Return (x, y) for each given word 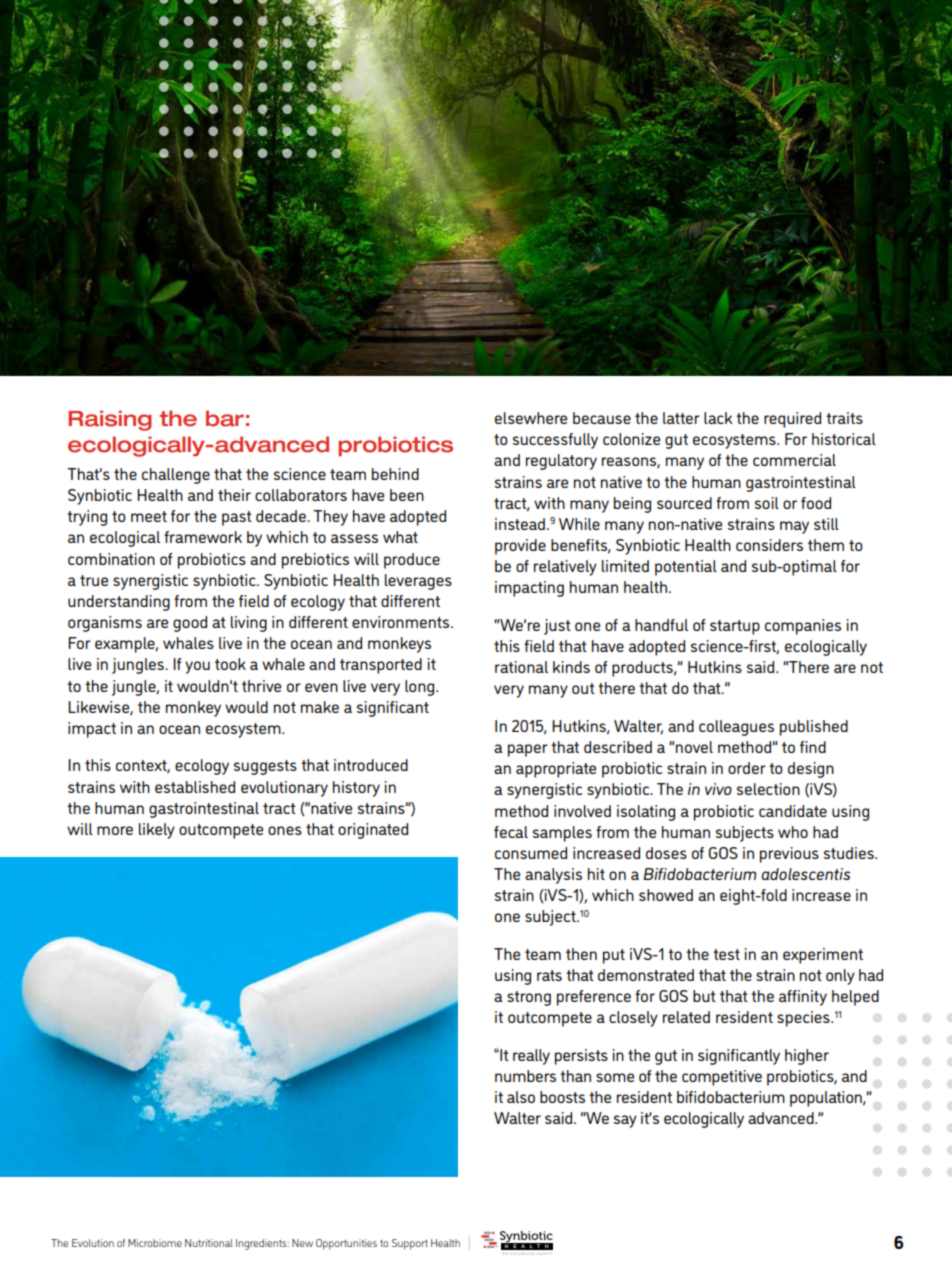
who (793, 832)
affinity (803, 998)
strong (529, 998)
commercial (794, 460)
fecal (511, 832)
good (190, 624)
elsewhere (531, 418)
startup (735, 627)
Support (410, 1244)
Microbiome (155, 1243)
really (531, 1057)
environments (402, 622)
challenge (176, 476)
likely (157, 831)
